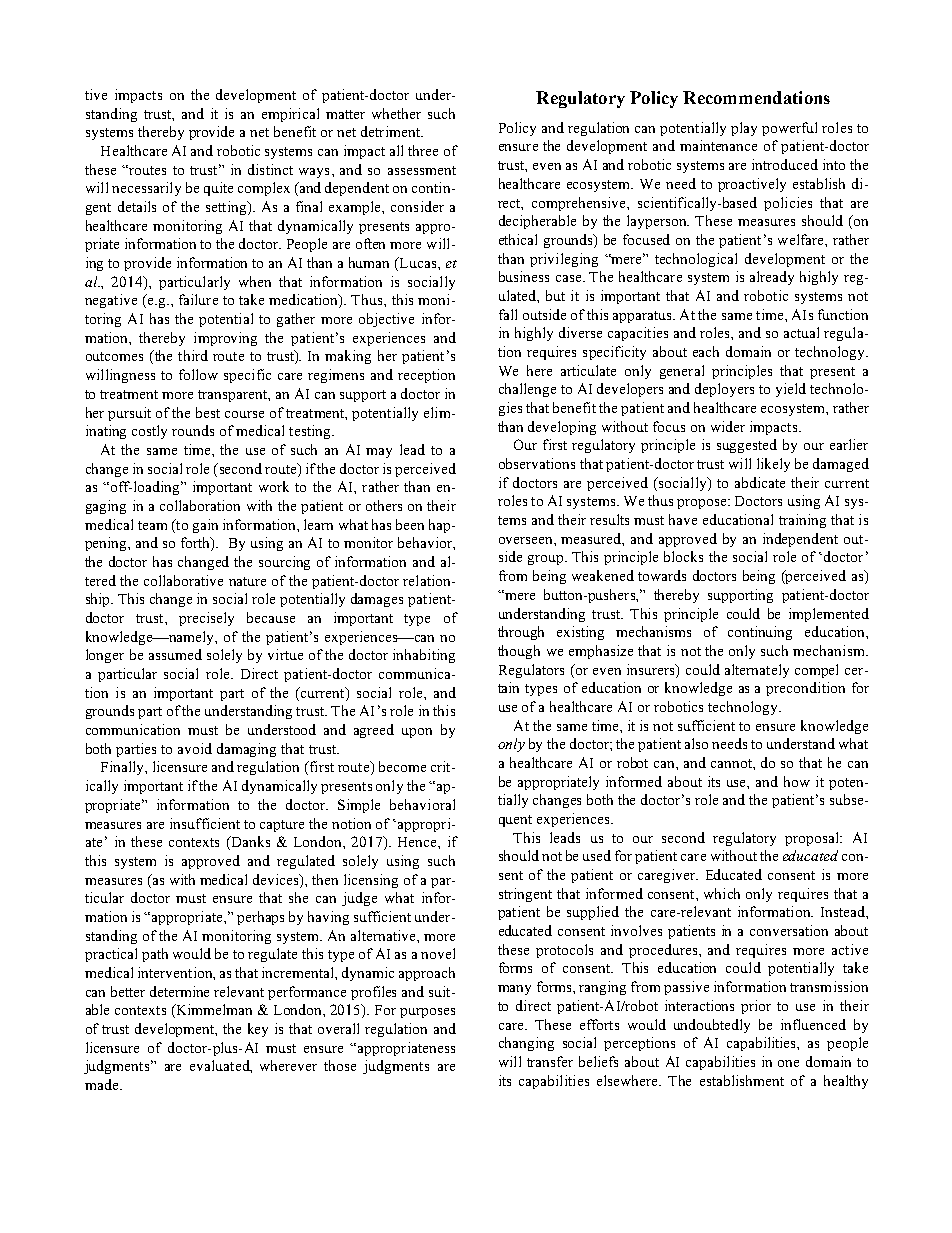 Image resolution: width=952 pixels, height=1233 pixels. I want to click on avoid, so click(195, 748).
